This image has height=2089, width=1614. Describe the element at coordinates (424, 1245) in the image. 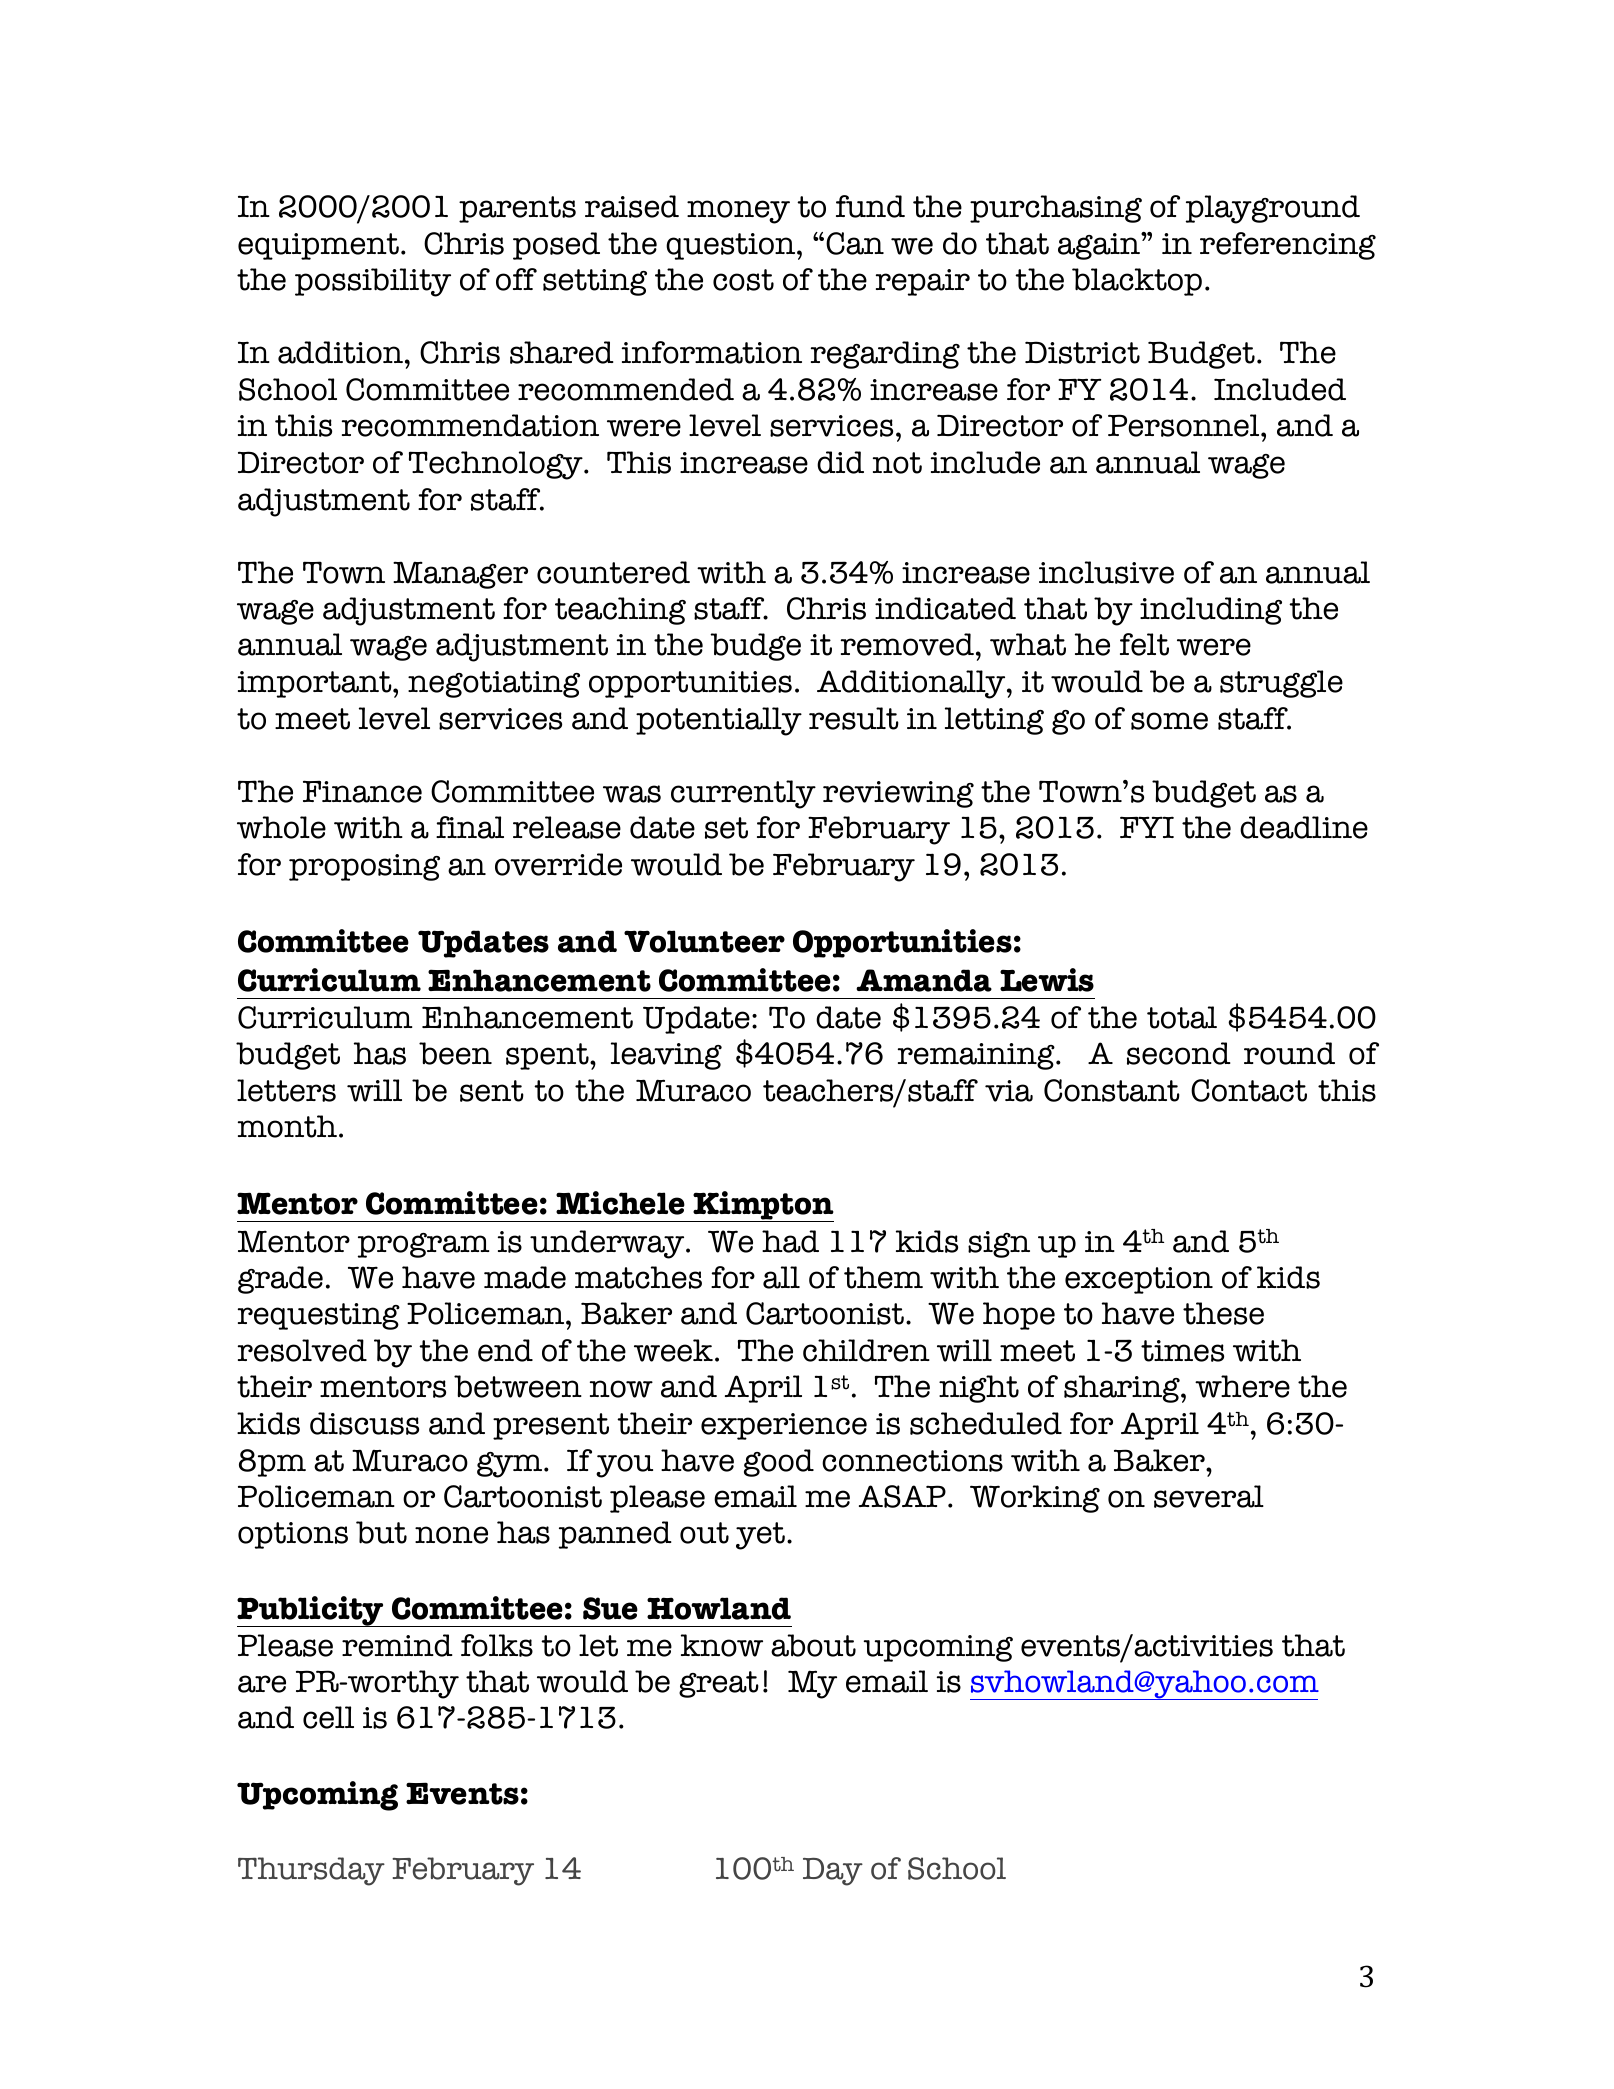

I see `program` at that location.
